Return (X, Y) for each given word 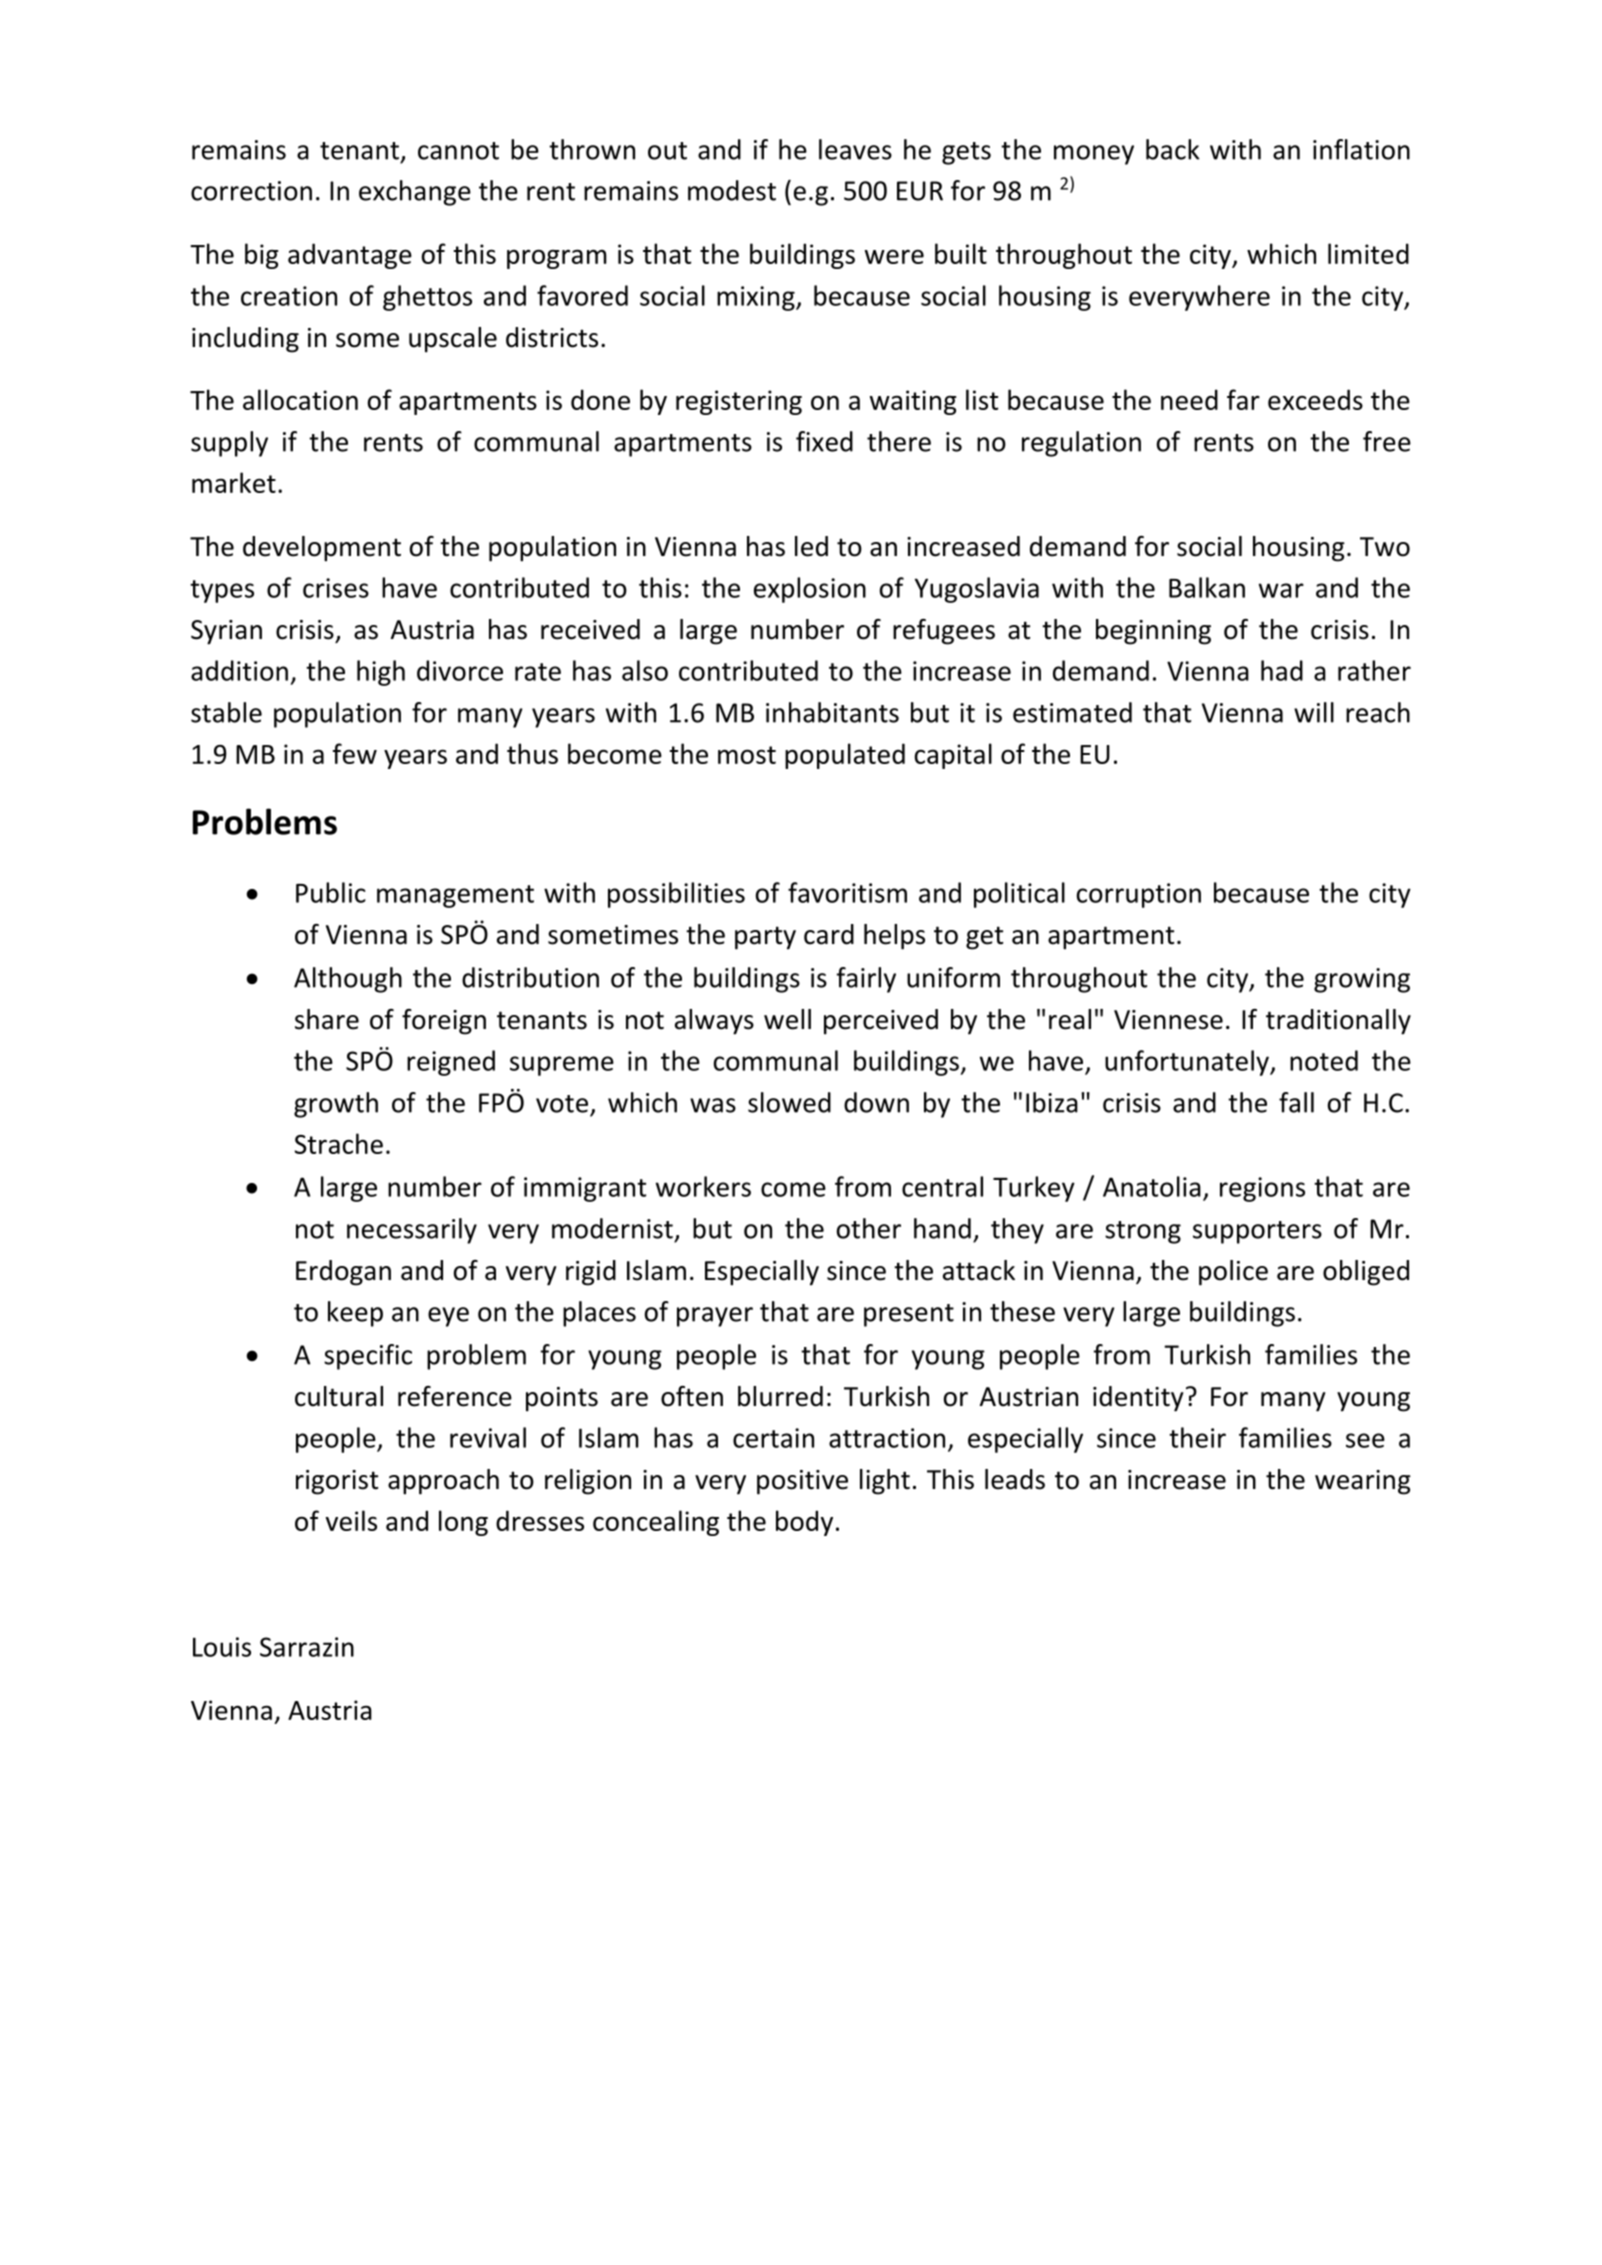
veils (351, 1520)
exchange (415, 193)
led (811, 546)
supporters (1257, 1232)
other (869, 1228)
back (1172, 149)
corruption (1139, 895)
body (804, 1523)
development (322, 549)
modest (732, 190)
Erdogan (343, 1273)
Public (331, 892)
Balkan (1207, 587)
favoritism (847, 892)
